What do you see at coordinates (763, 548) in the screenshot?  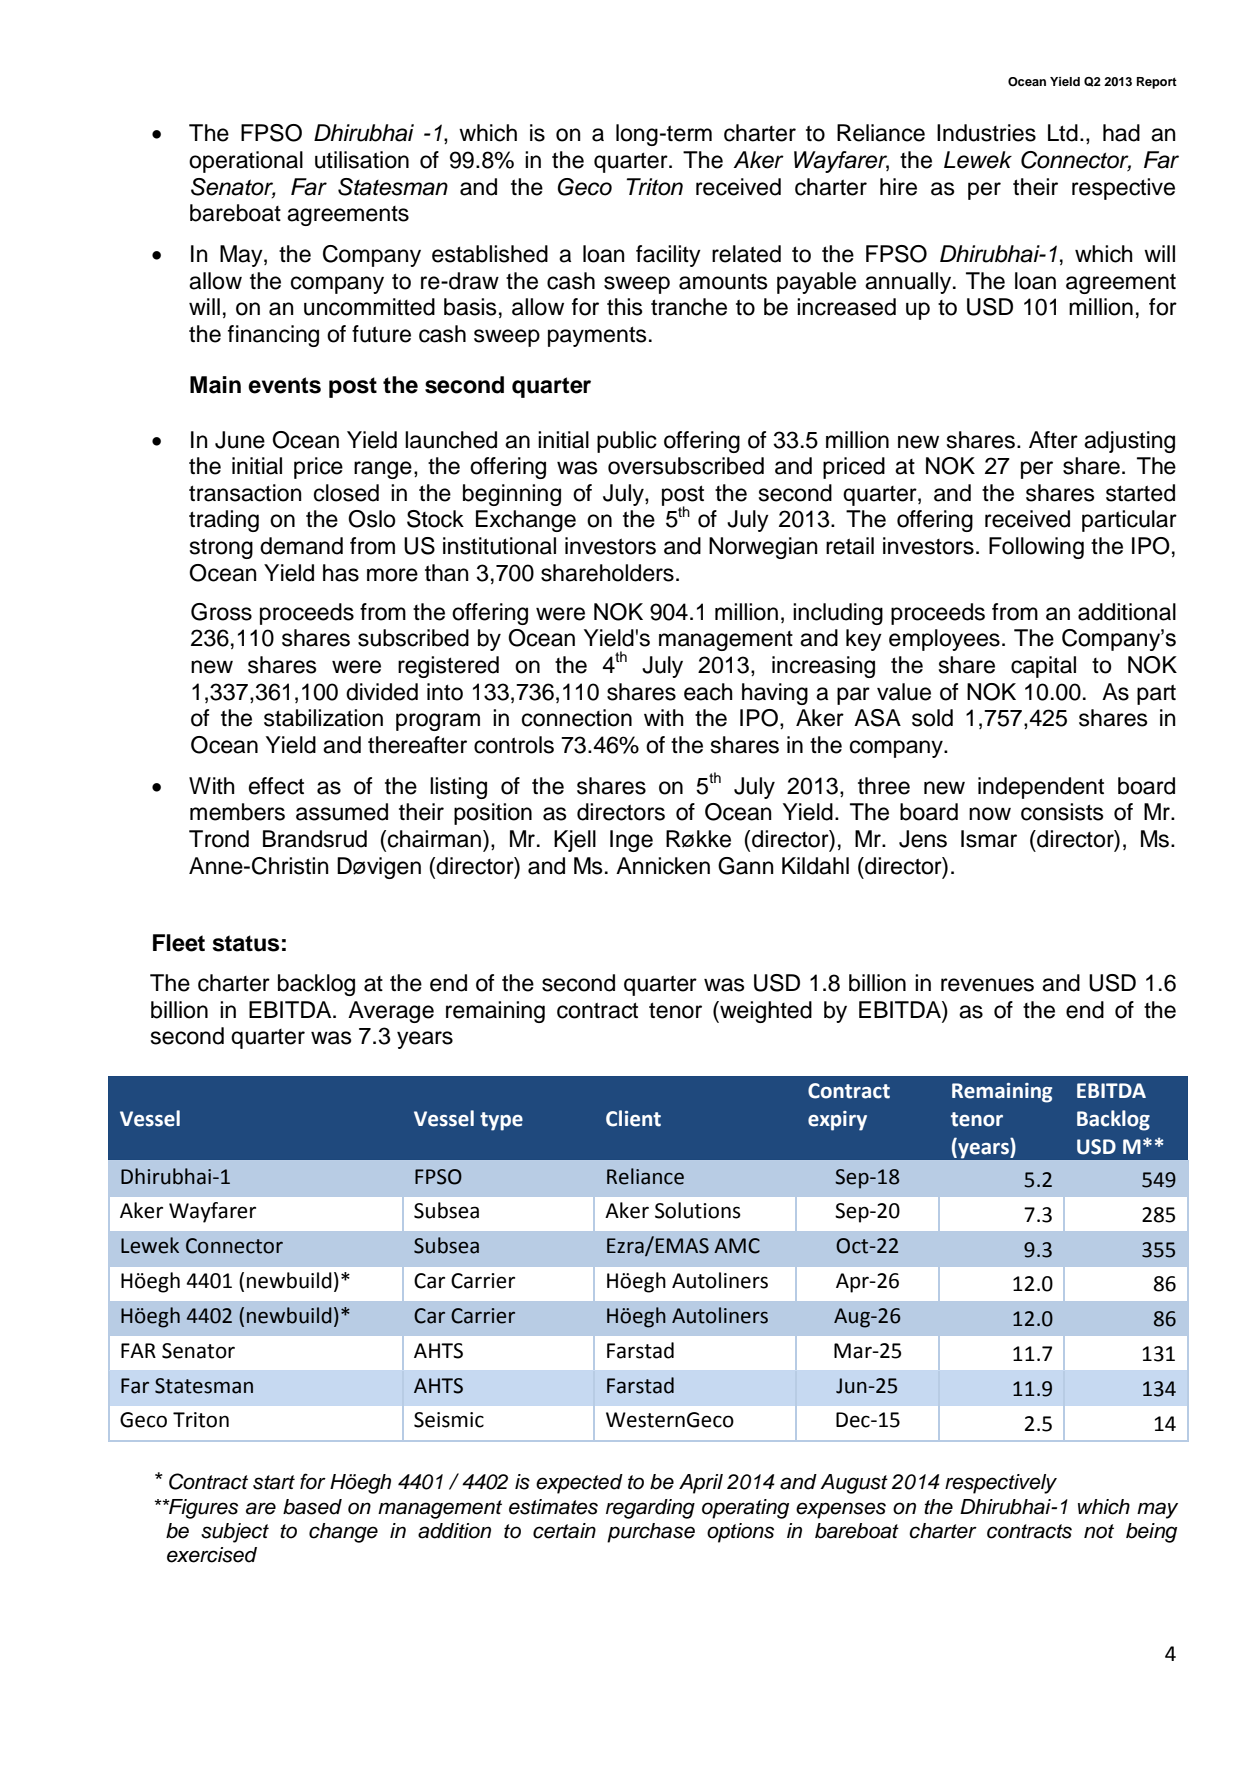 I see `Norwegian` at bounding box center [763, 548].
